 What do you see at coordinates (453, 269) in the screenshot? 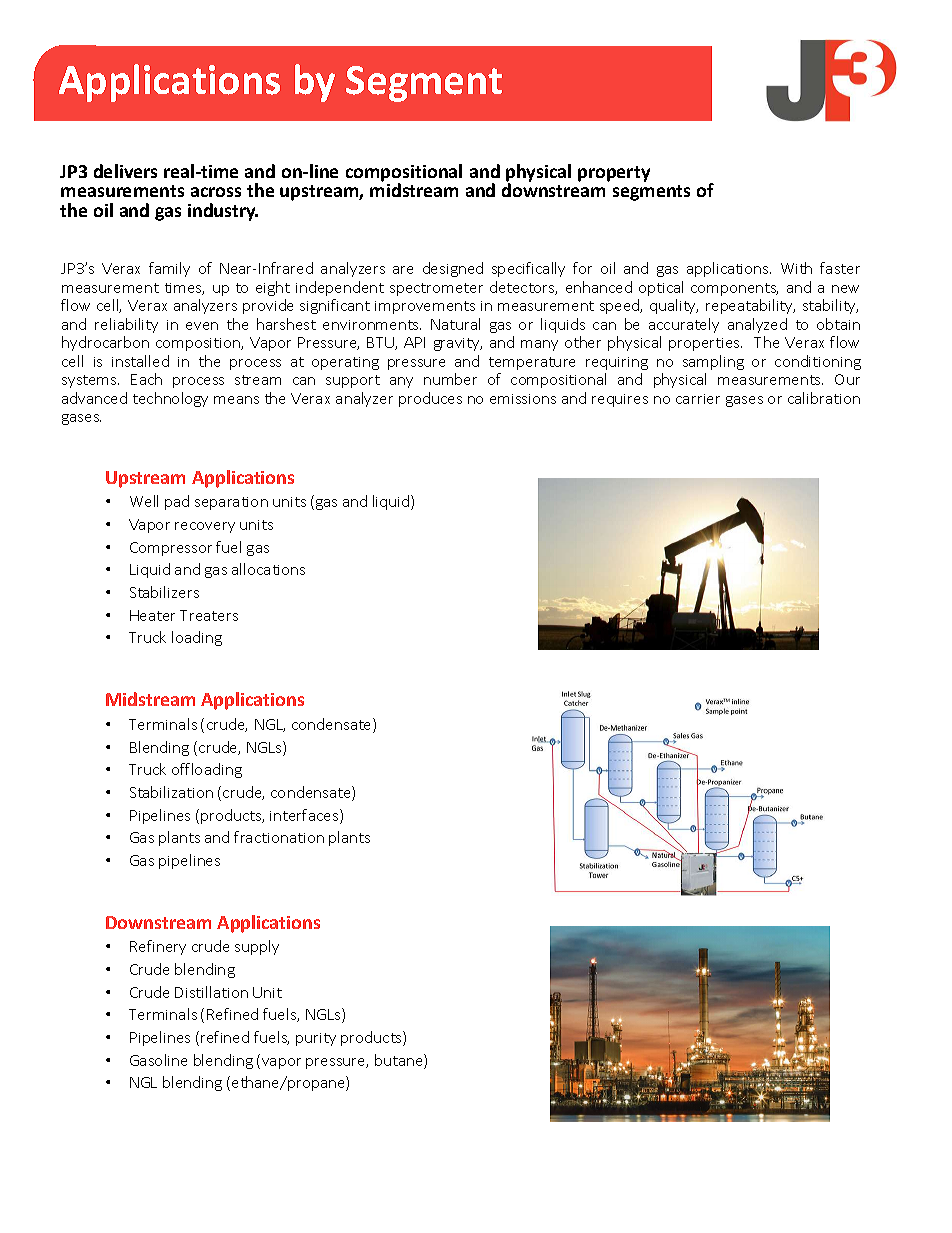
I see `designed` at bounding box center [453, 269].
